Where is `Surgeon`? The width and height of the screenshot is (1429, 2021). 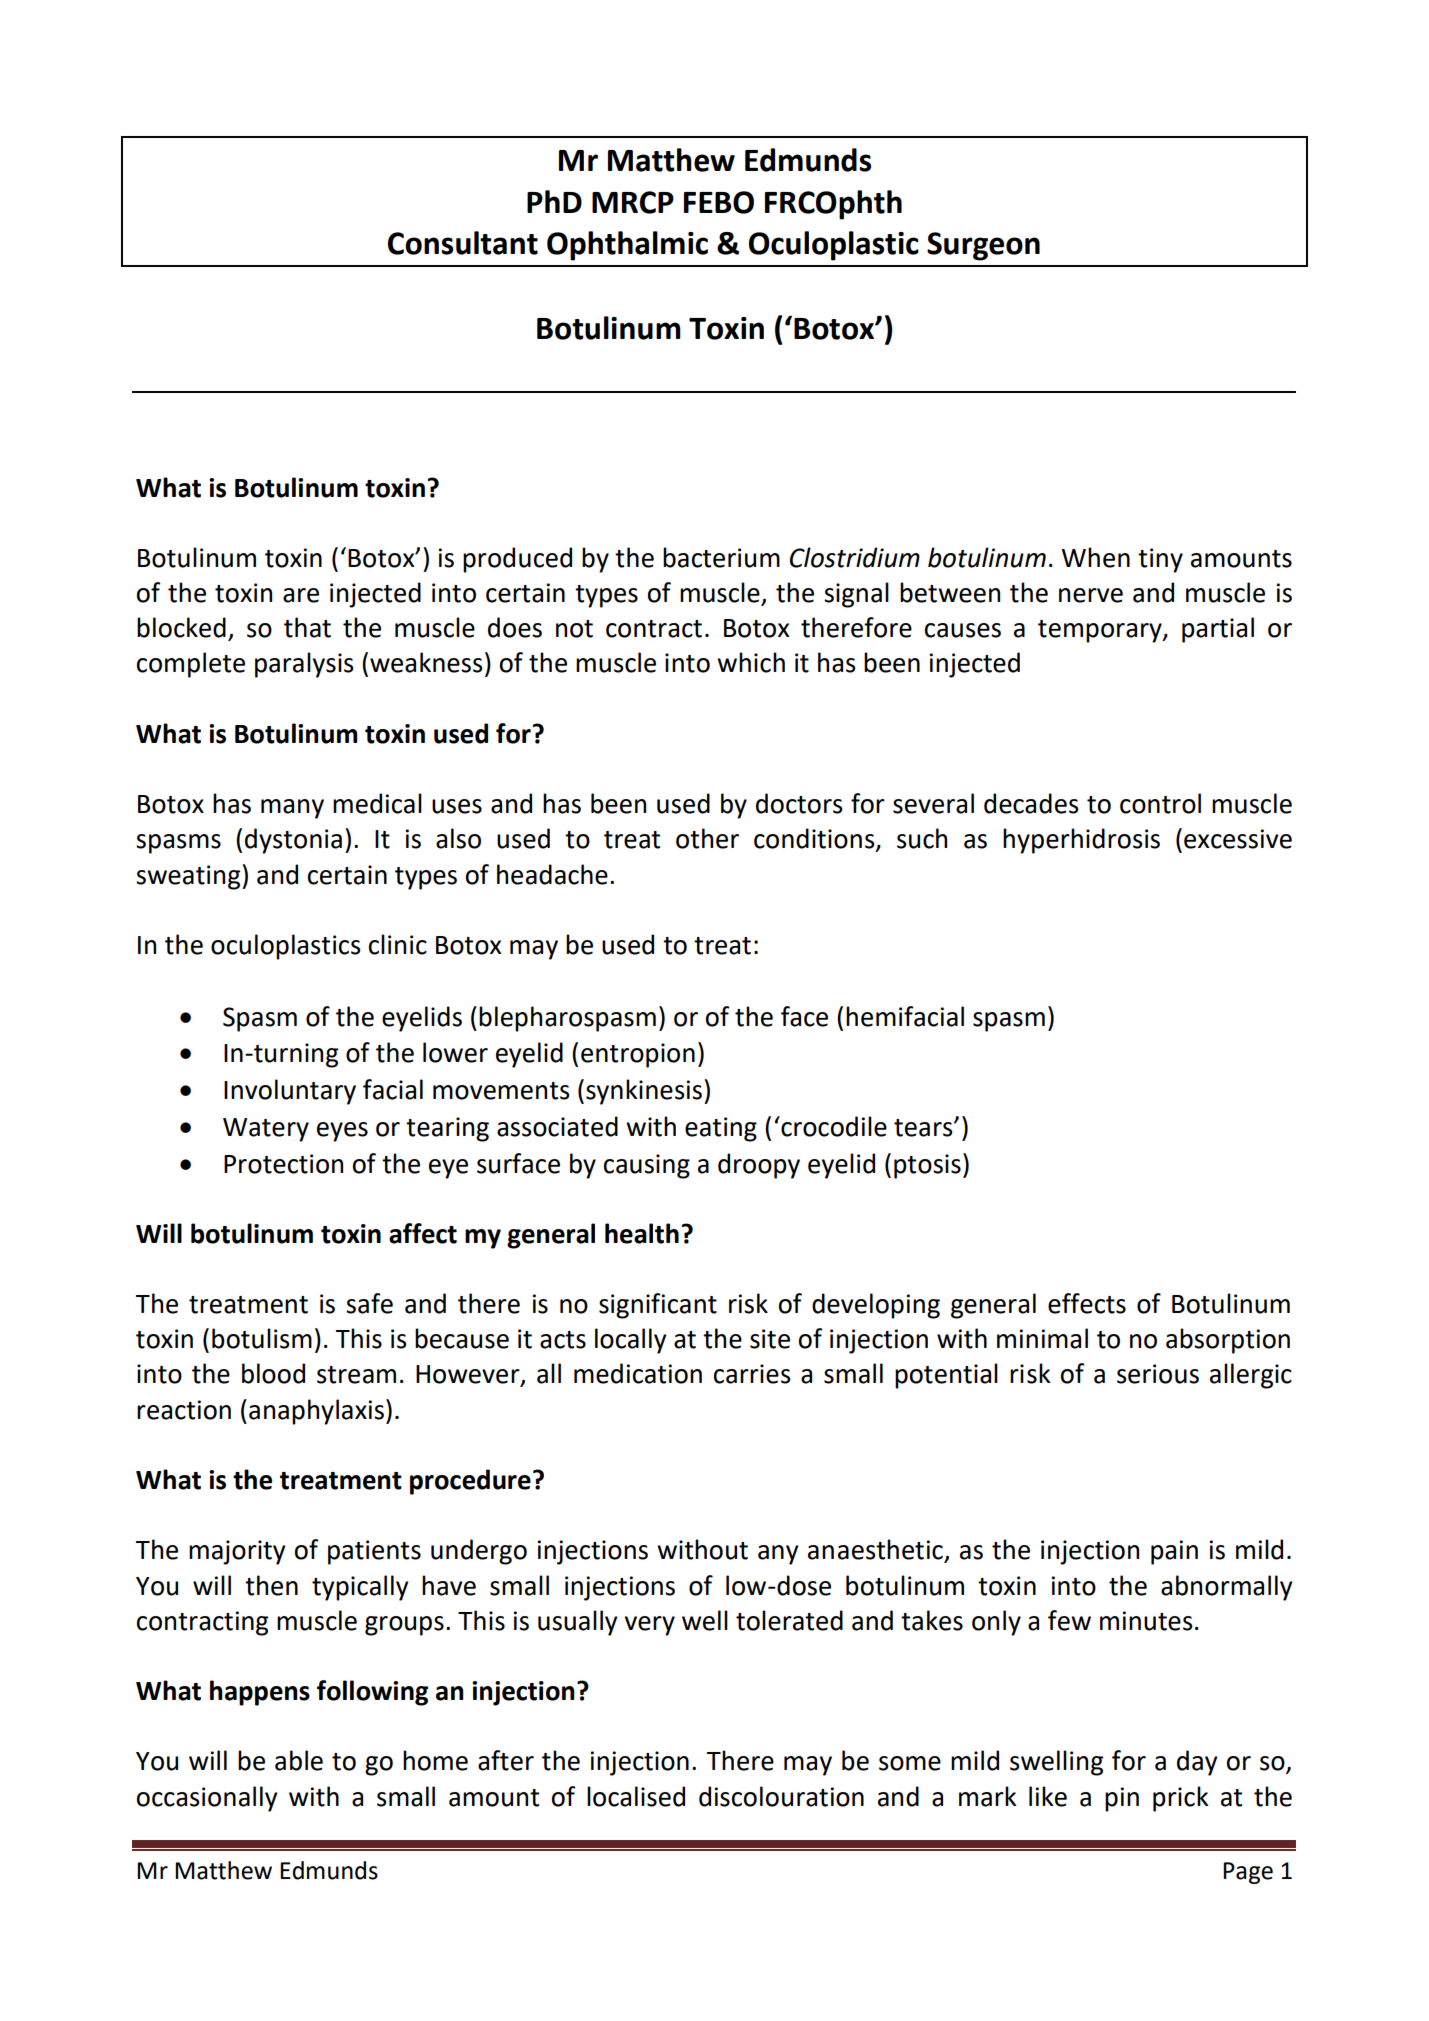
Surgeon is located at coordinates (983, 246).
